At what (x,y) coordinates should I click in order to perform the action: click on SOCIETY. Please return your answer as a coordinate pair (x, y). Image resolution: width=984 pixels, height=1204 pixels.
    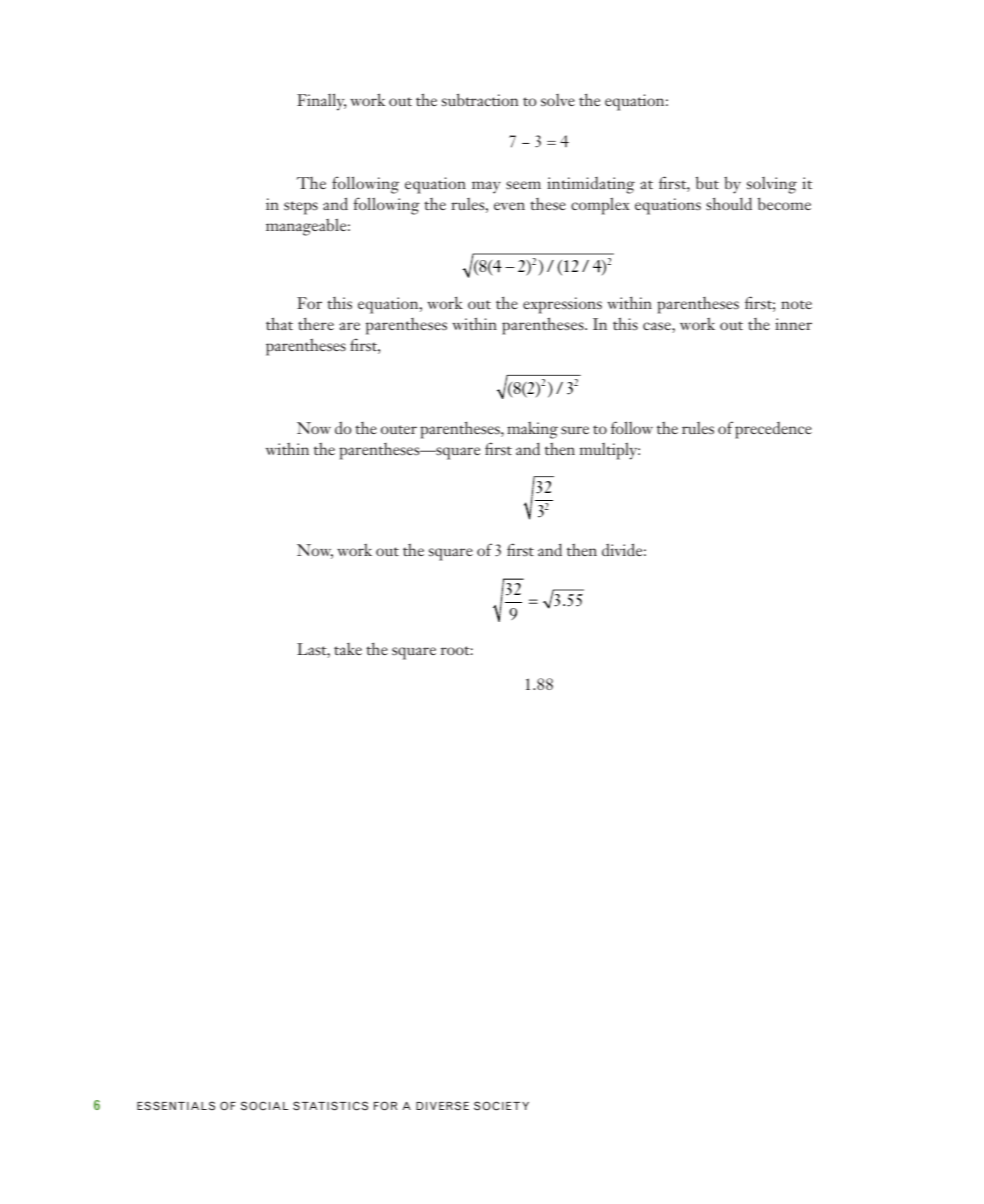
    Looking at the image, I should click on (501, 1106).
